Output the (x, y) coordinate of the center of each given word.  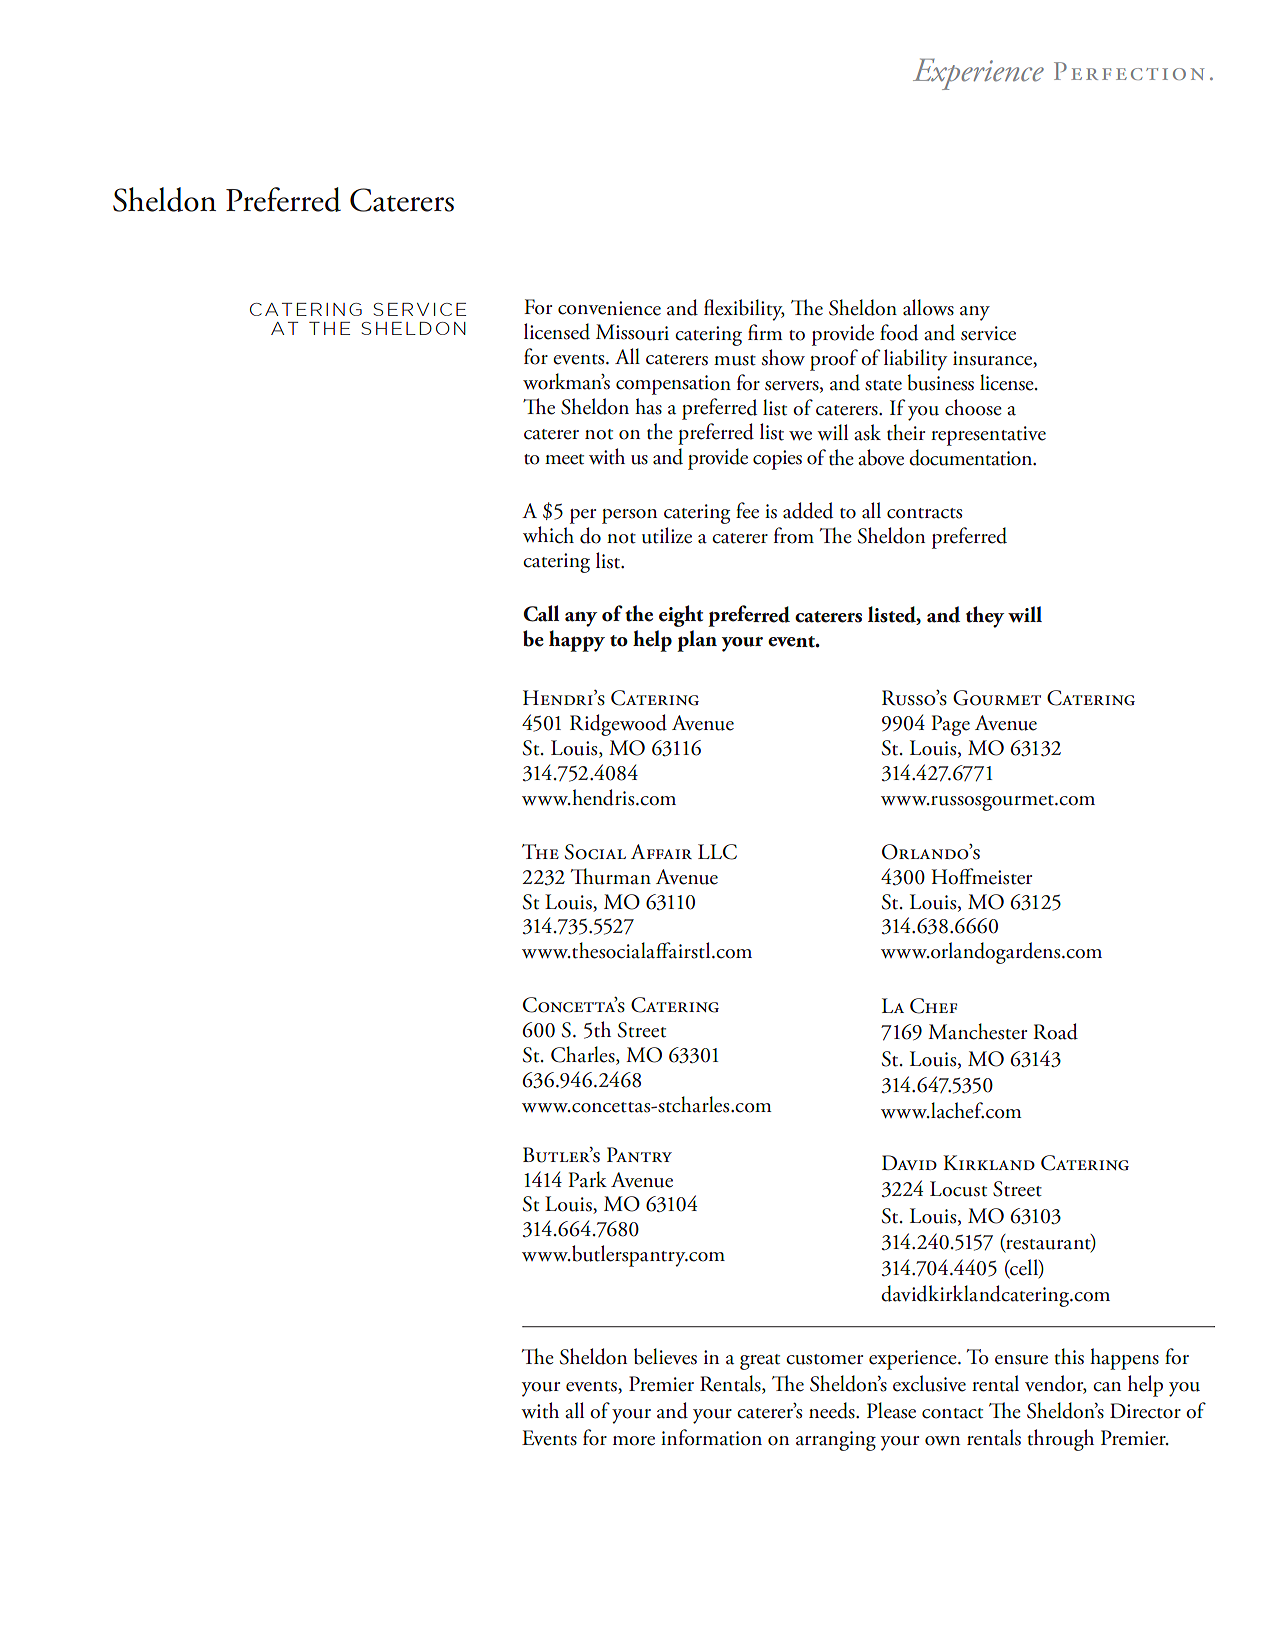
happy (577, 641)
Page (951, 725)
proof (834, 360)
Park (588, 1179)
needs (833, 1410)
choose (973, 407)
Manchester (977, 1031)
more (634, 1441)
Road (1055, 1031)
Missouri (632, 332)
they (985, 617)
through (1061, 1440)
